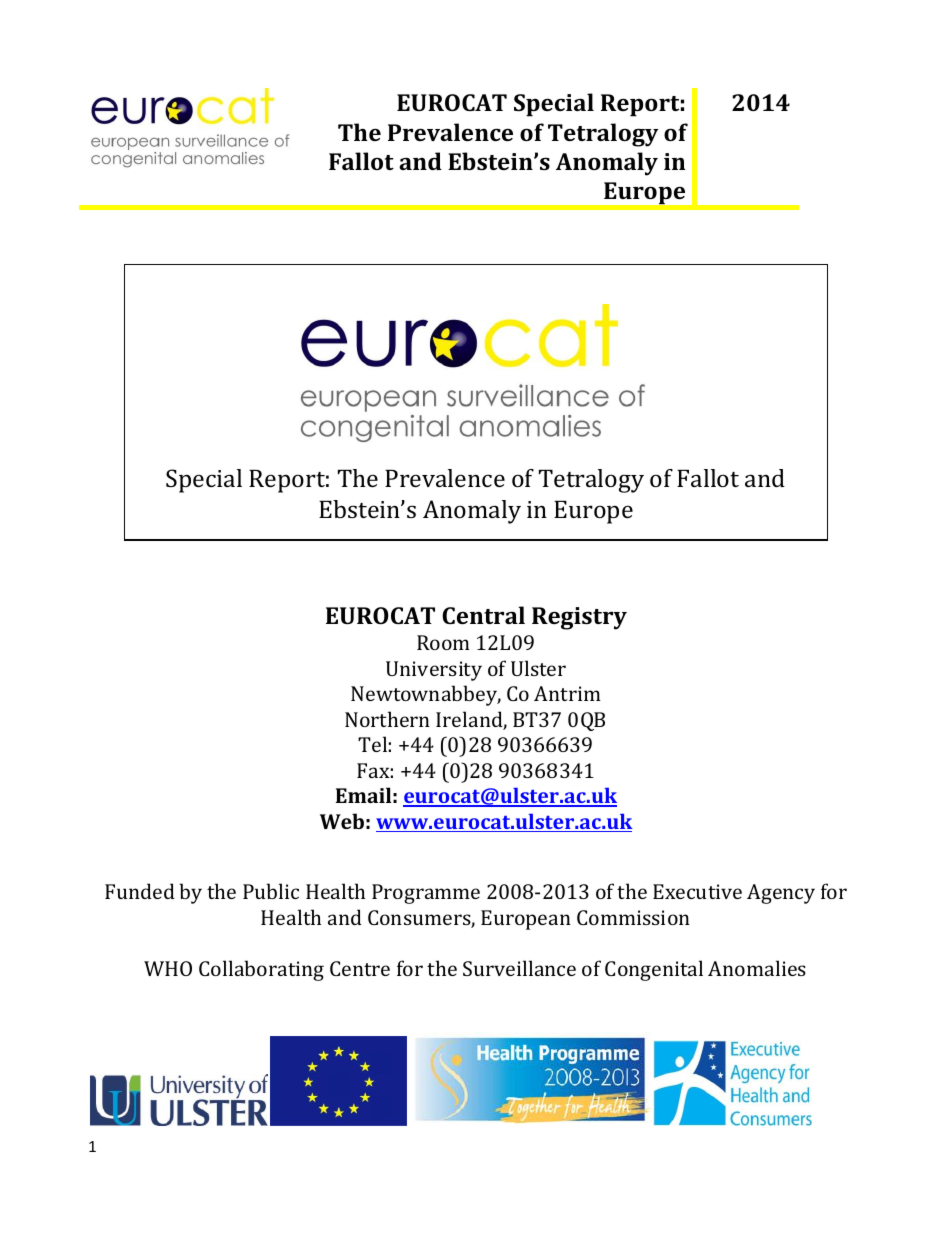  What do you see at coordinates (567, 693) in the screenshot?
I see `Antrim` at bounding box center [567, 693].
